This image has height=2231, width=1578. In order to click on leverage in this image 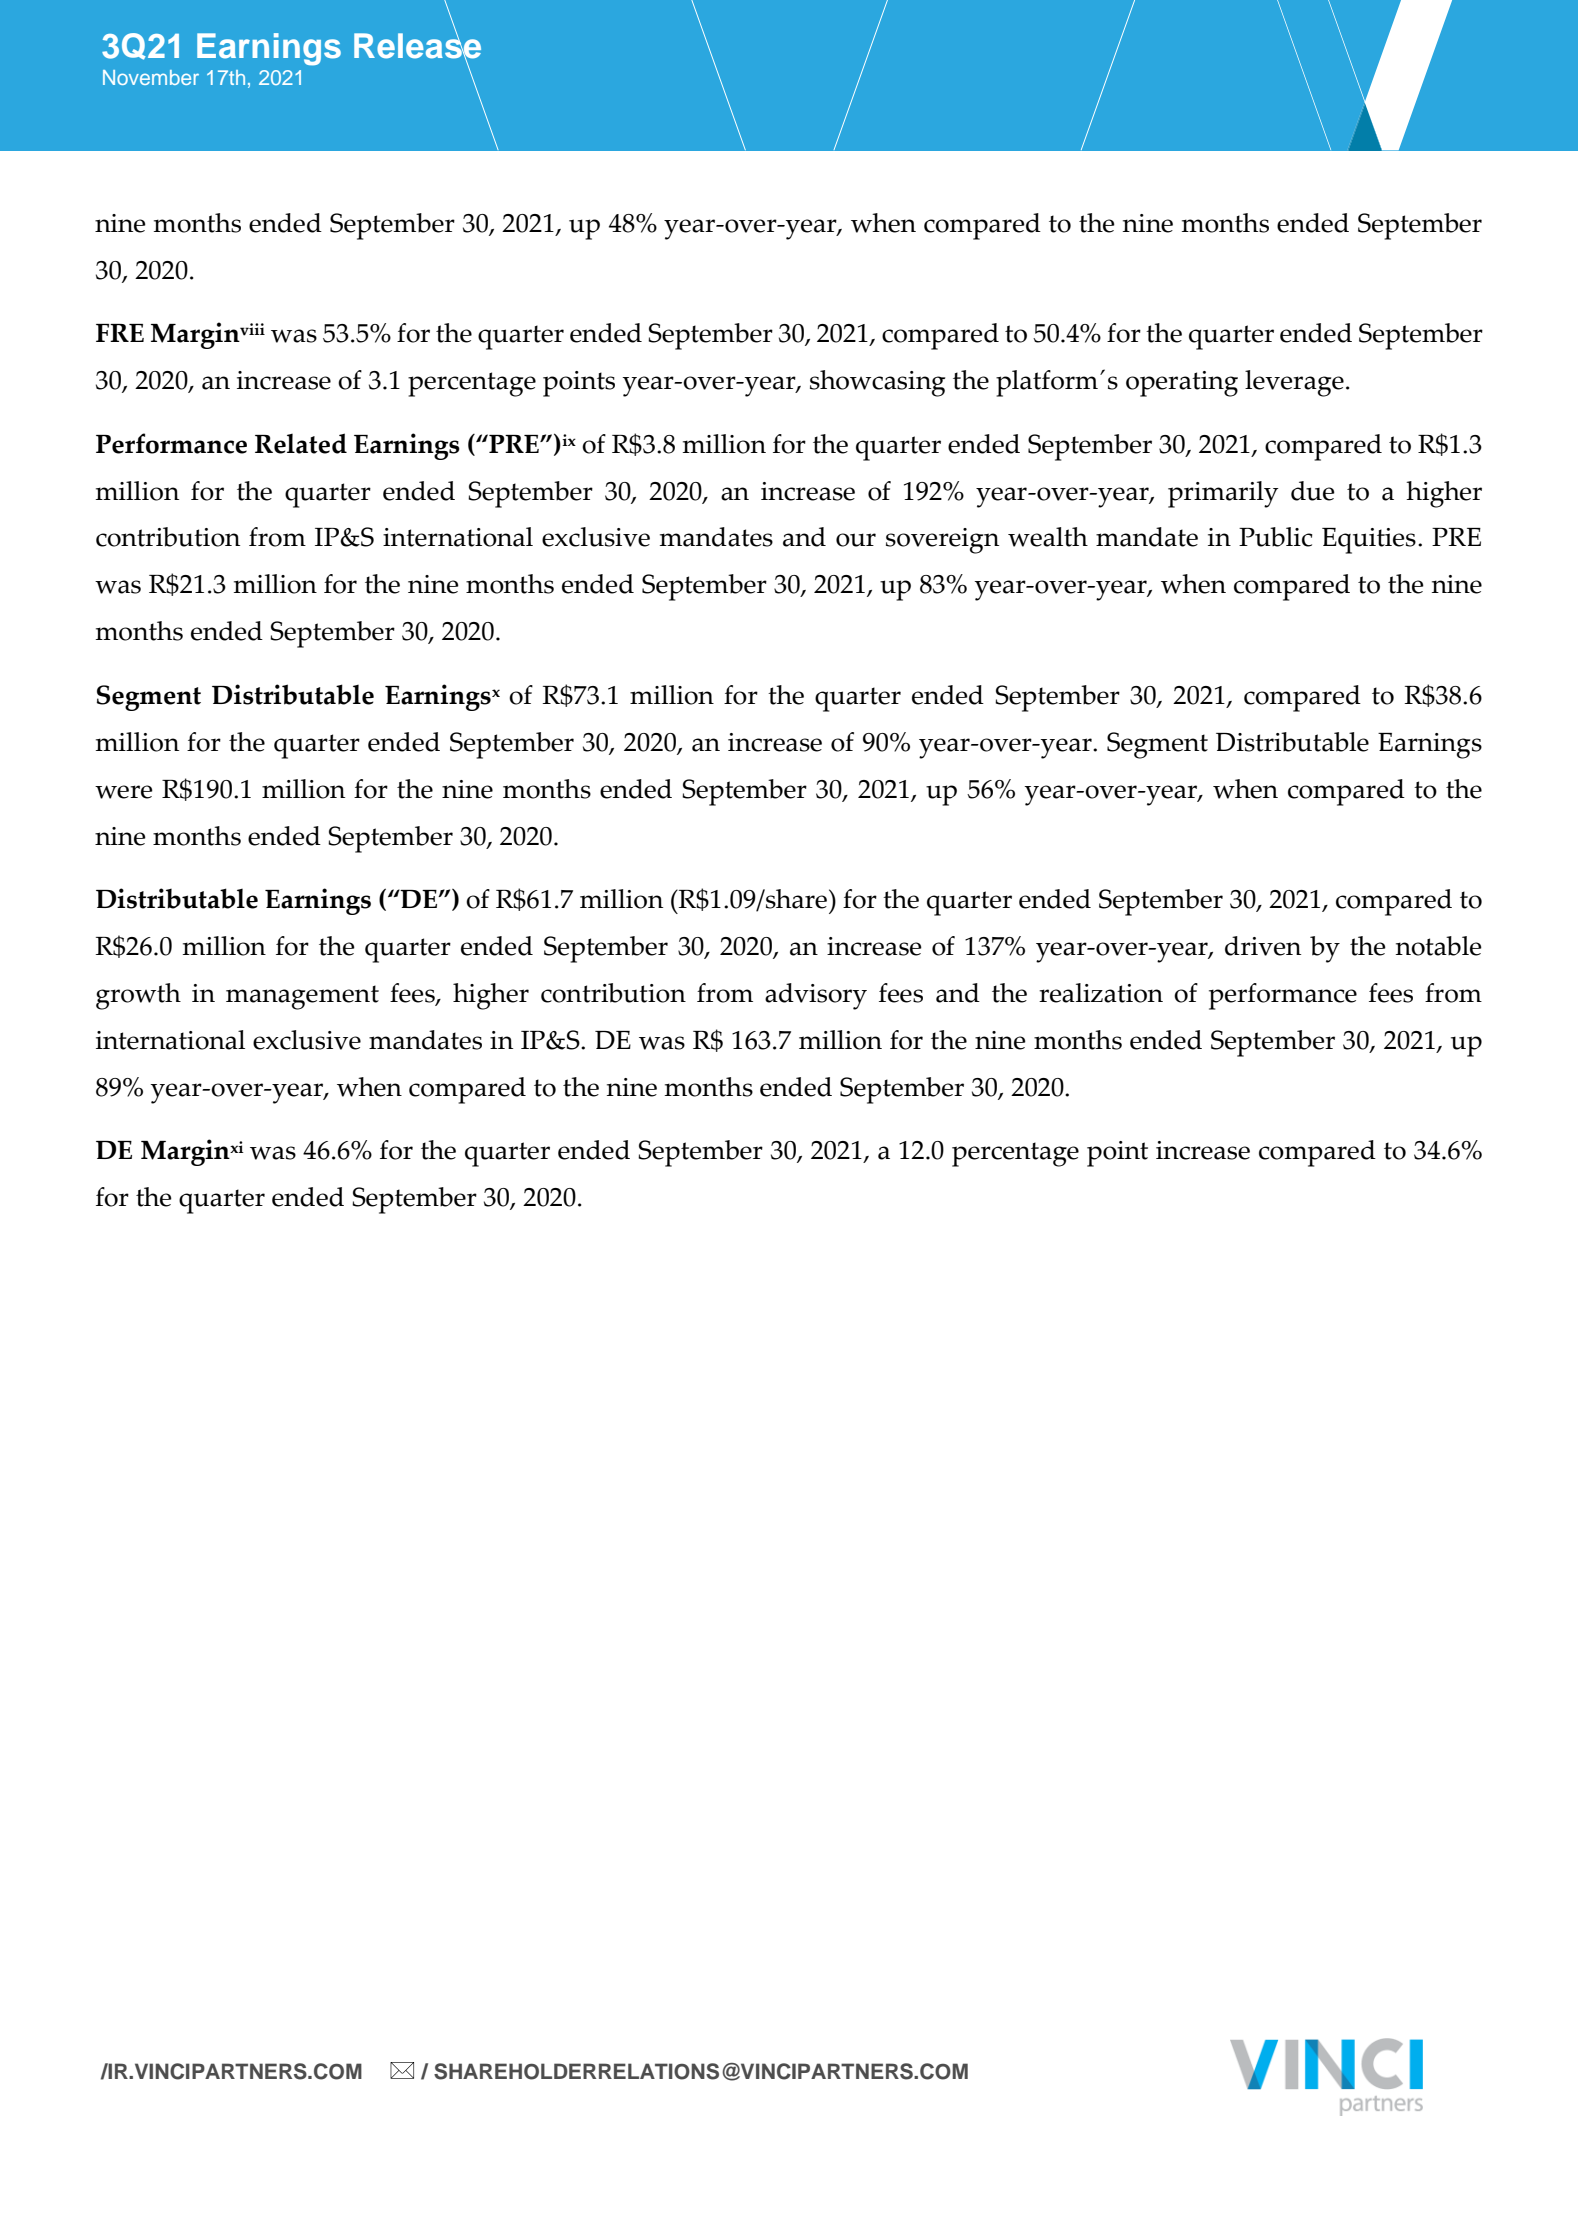, I will do `click(1294, 383)`.
